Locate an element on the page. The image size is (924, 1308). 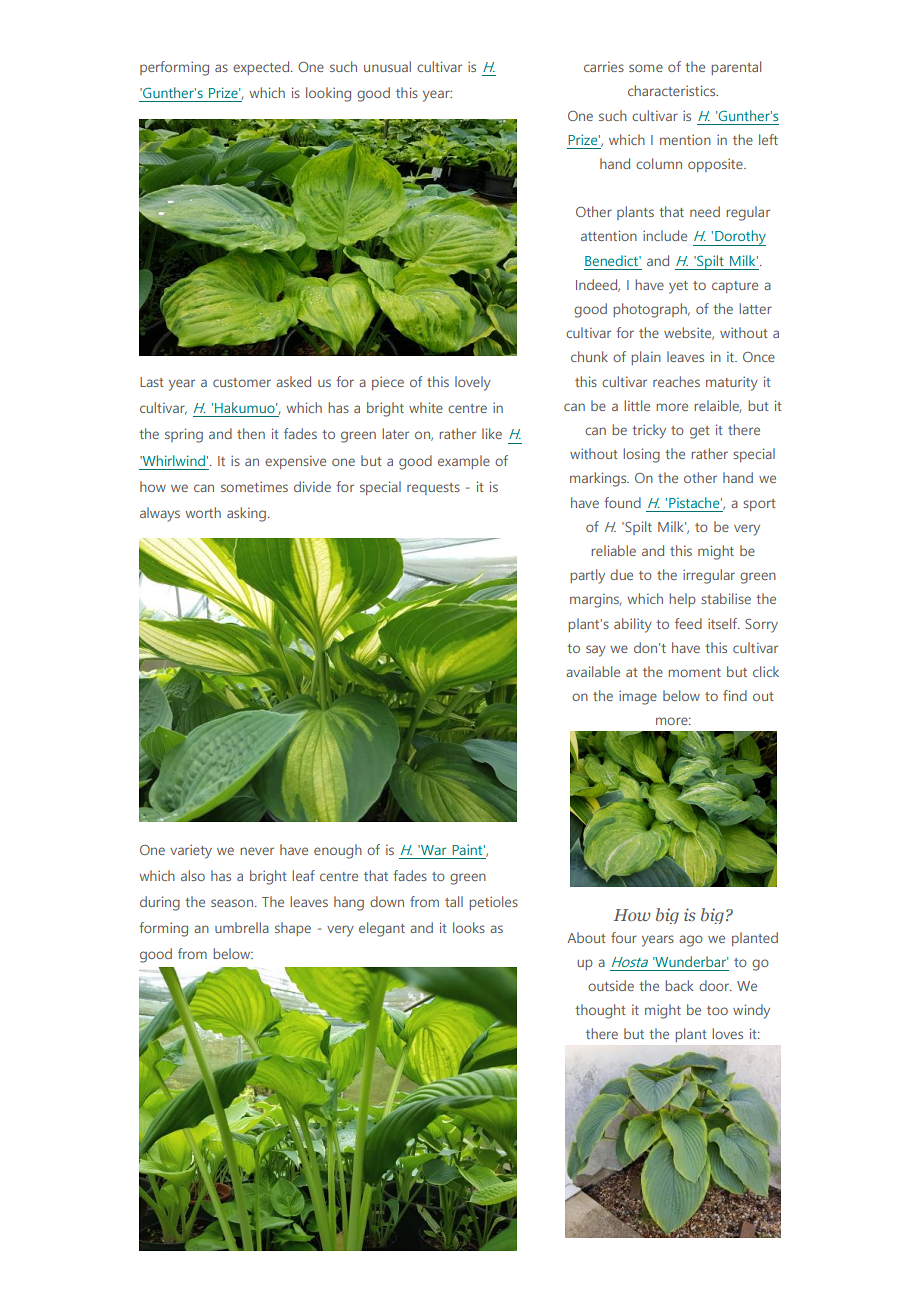
reaches is located at coordinates (676, 381).
